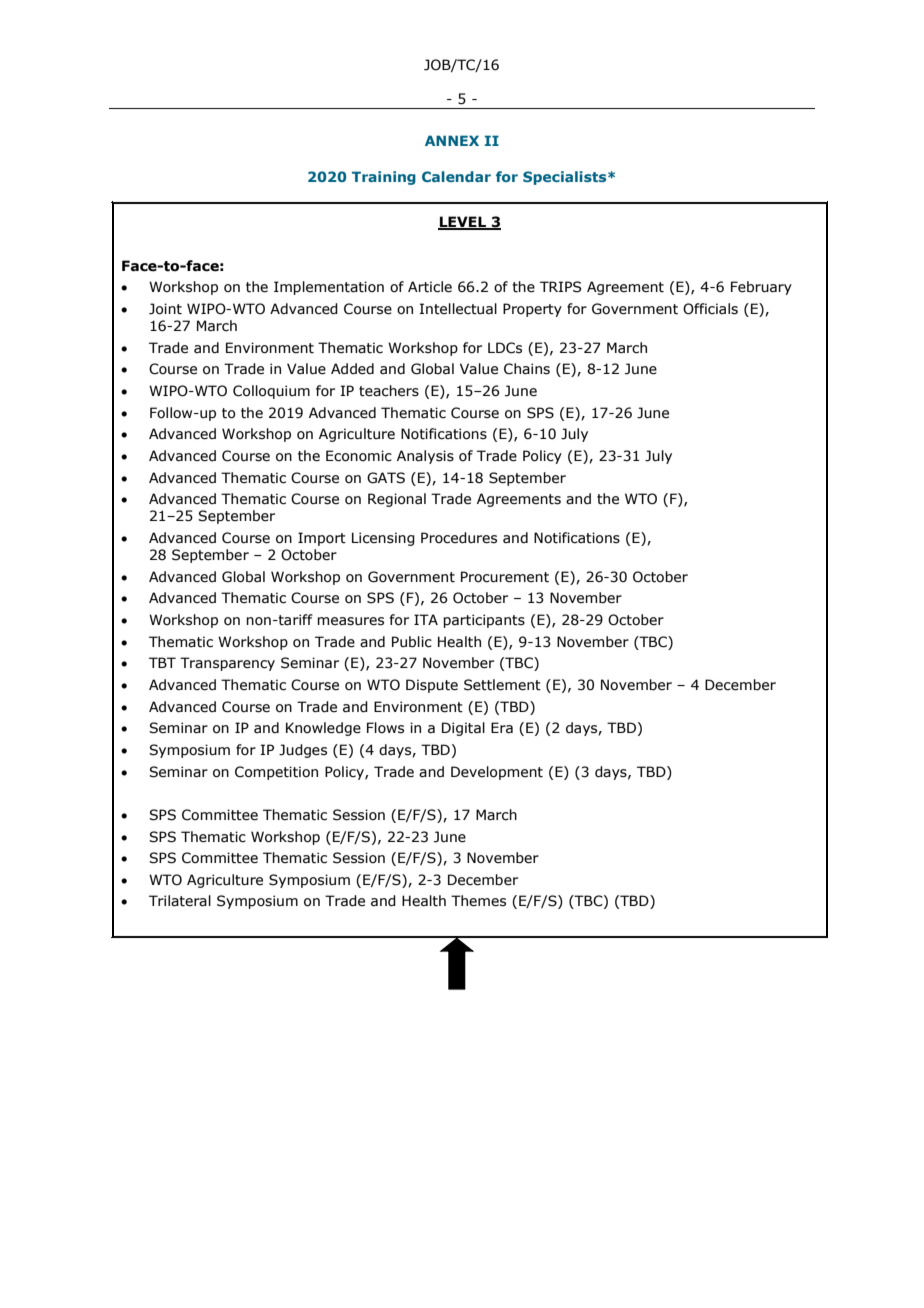 This screenshot has width=924, height=1308. I want to click on participants, so click(484, 621).
